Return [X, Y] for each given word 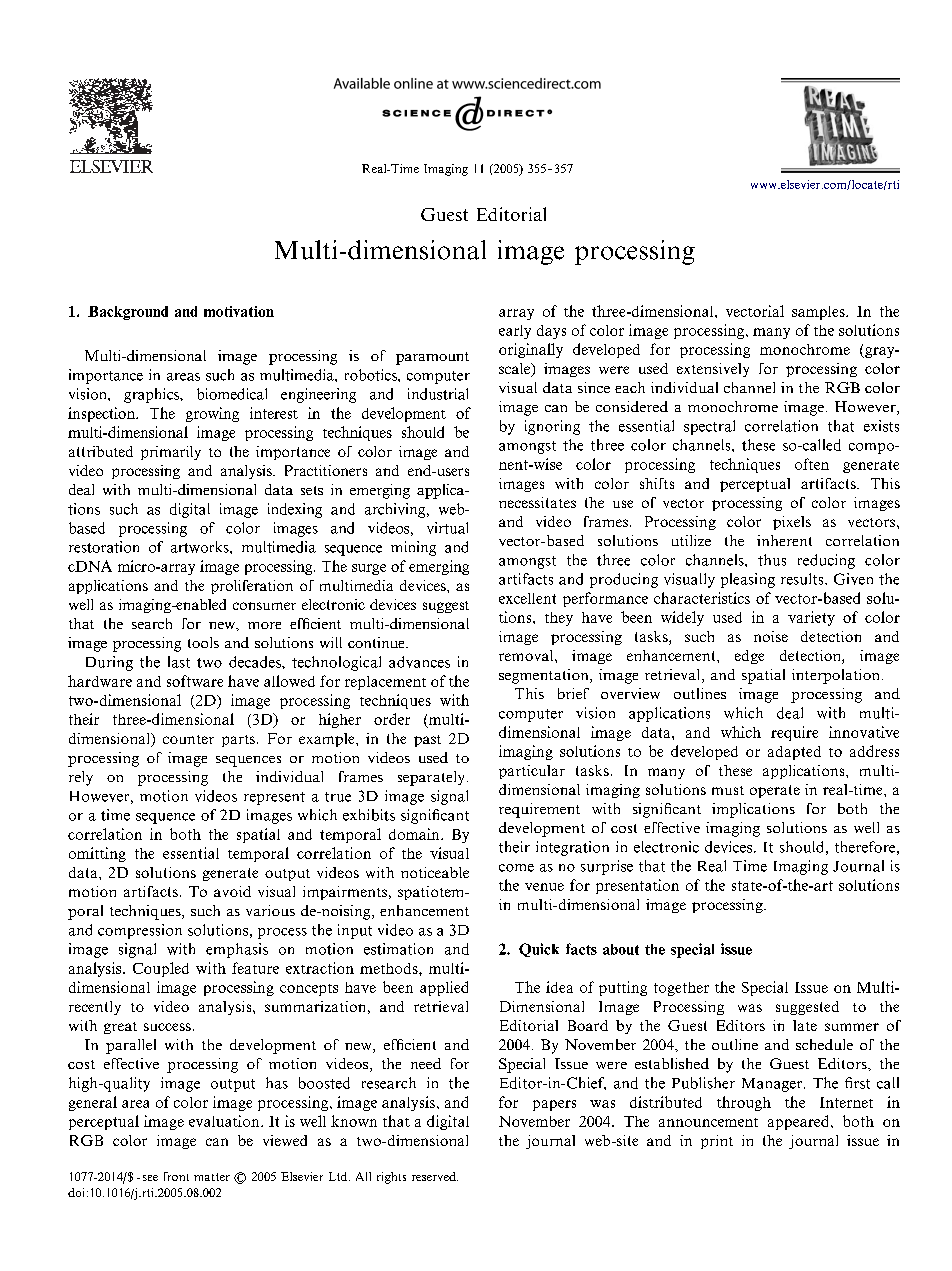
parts [238, 741]
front [176, 1176]
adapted [794, 753]
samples [819, 313]
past [427, 741]
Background [128, 313]
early [515, 332]
